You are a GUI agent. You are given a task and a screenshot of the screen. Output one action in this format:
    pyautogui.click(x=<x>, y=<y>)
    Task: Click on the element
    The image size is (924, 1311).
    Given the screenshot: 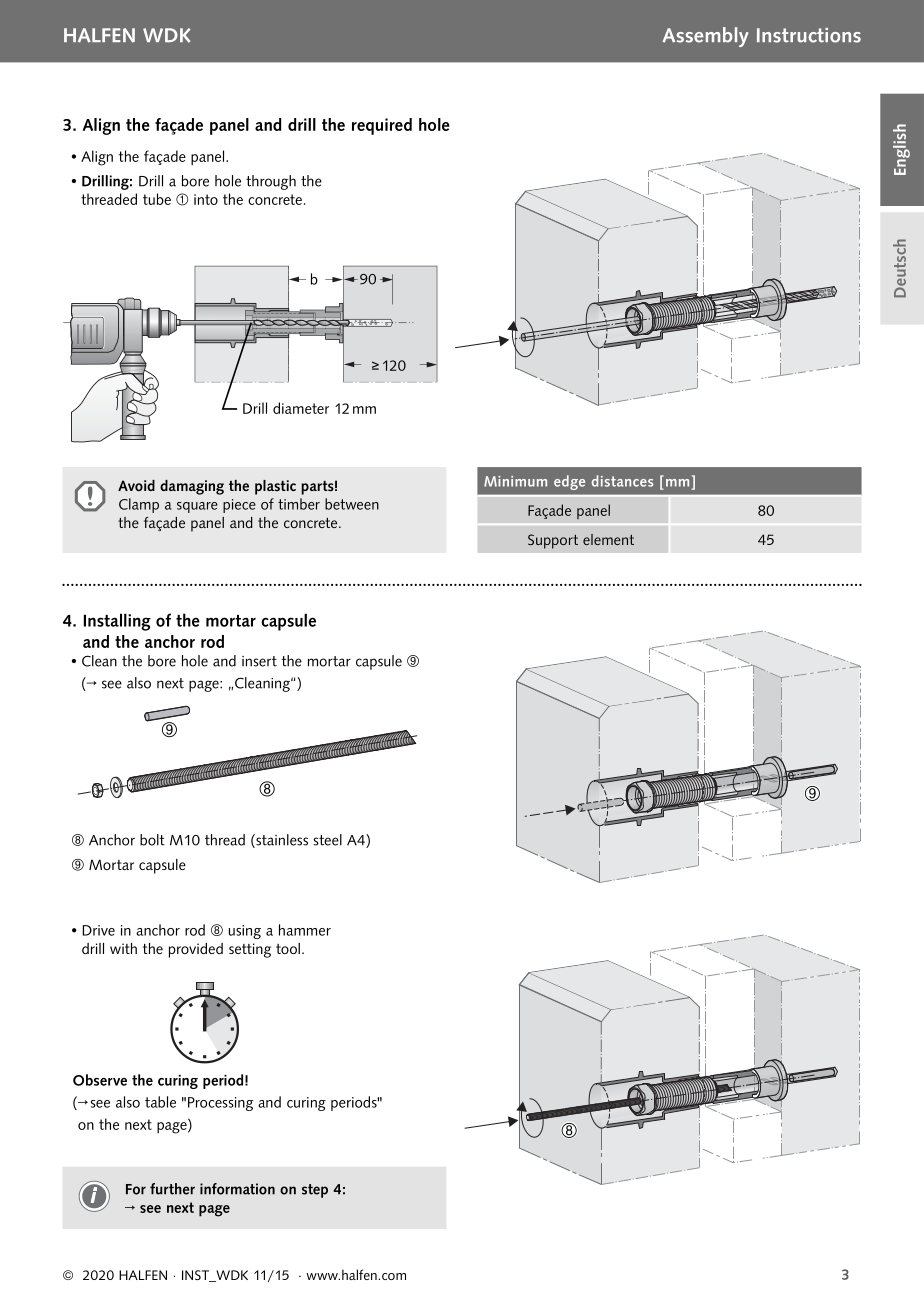 What is the action you would take?
    pyautogui.click(x=608, y=539)
